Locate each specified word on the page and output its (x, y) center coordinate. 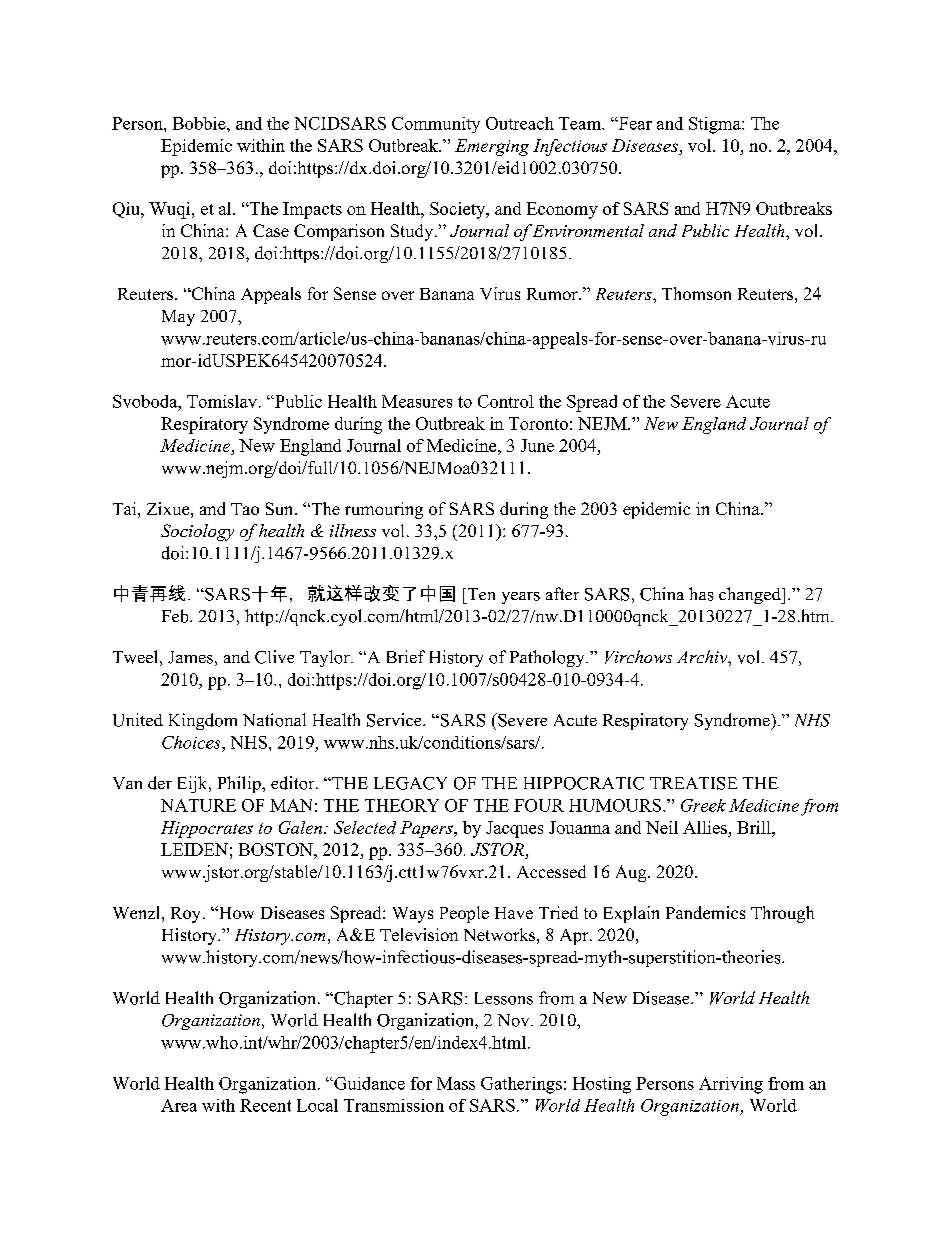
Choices (192, 742)
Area (179, 1105)
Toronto (538, 423)
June (537, 445)
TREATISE (693, 783)
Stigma (716, 125)
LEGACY (410, 783)
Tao (245, 509)
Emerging (492, 147)
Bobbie (200, 123)
